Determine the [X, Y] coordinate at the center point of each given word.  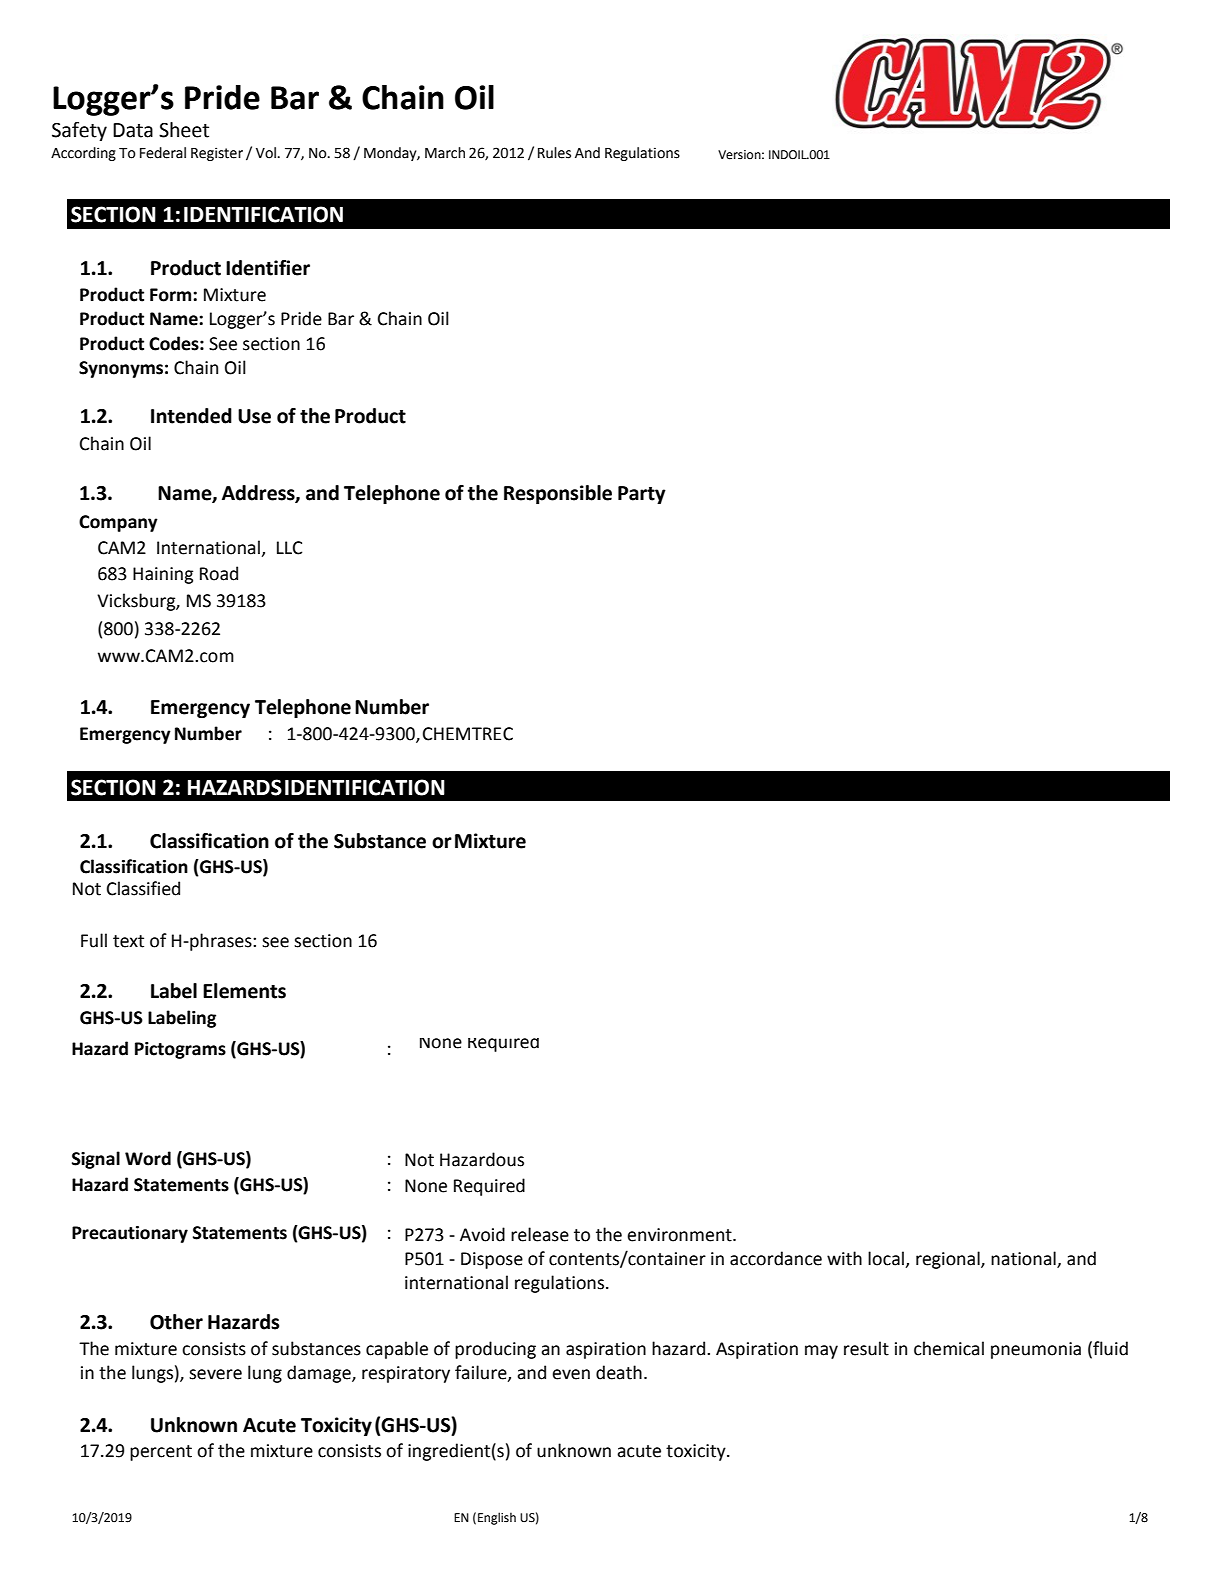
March [445, 153]
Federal [163, 153]
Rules [554, 153]
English [497, 1518]
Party [642, 495]
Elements [244, 991]
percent [161, 1453]
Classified [143, 888]
